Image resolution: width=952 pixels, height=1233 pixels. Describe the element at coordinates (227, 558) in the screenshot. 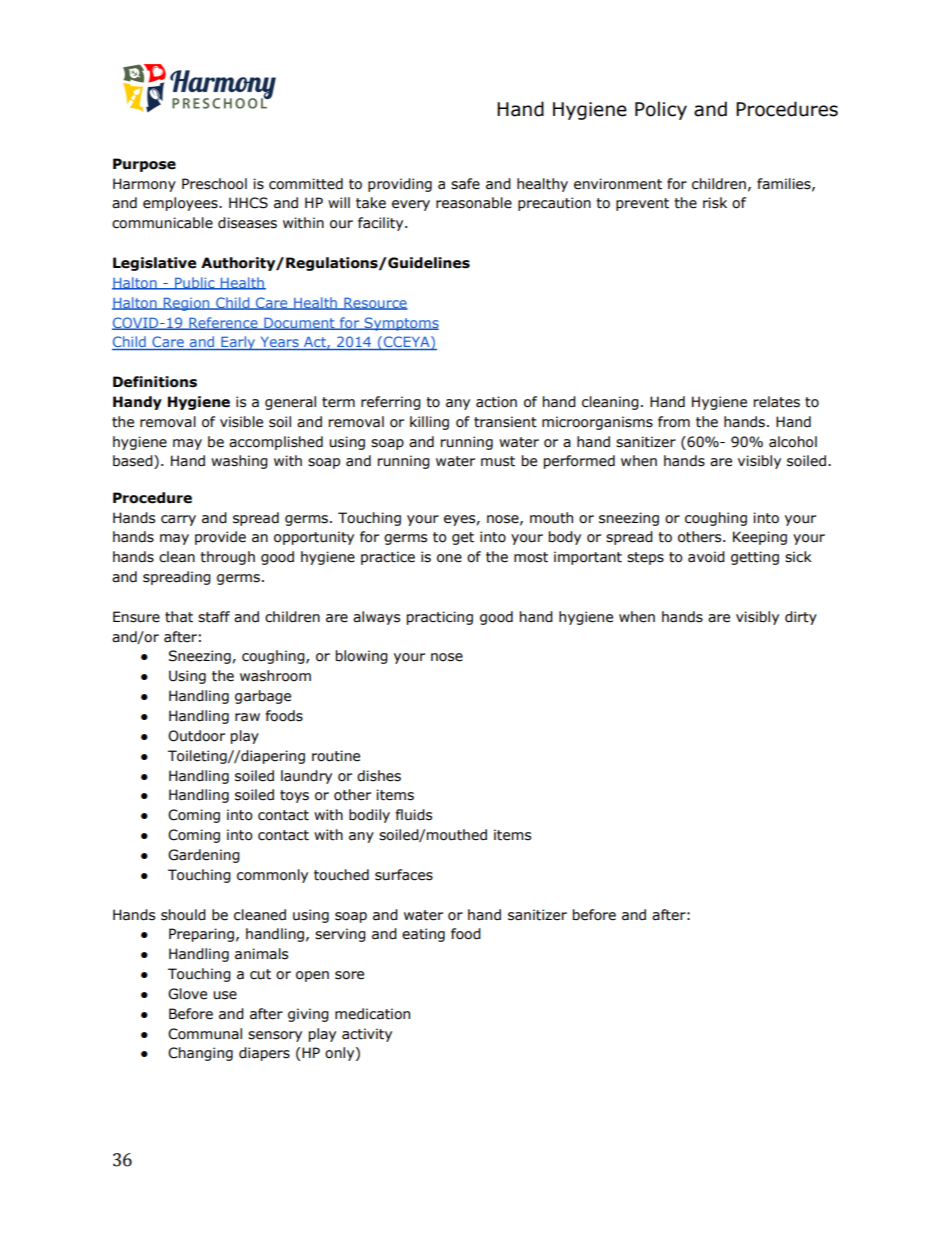

I see `through` at that location.
